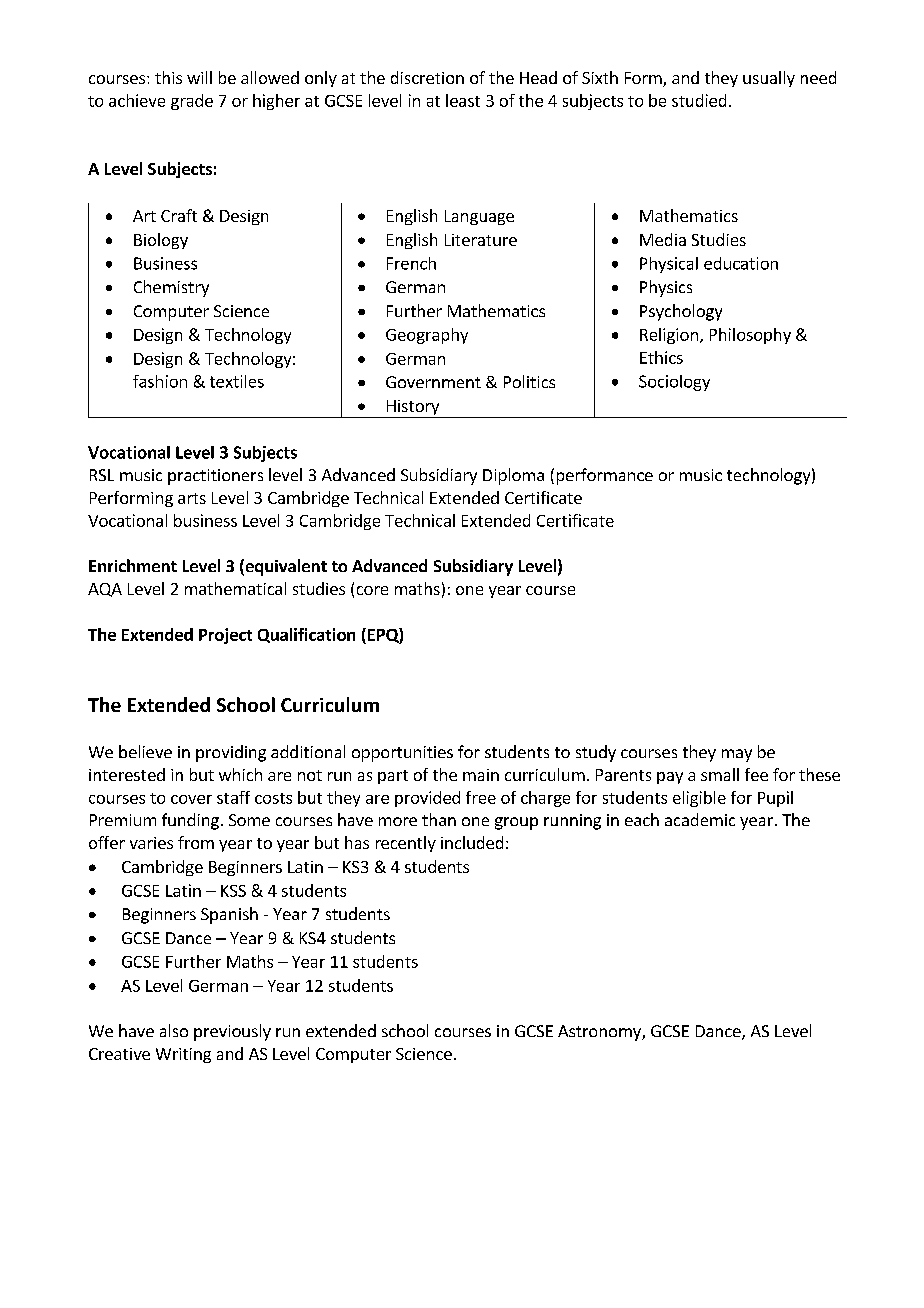 The height and width of the screenshot is (1308, 924). What do you see at coordinates (174, 1030) in the screenshot?
I see `also` at bounding box center [174, 1030].
